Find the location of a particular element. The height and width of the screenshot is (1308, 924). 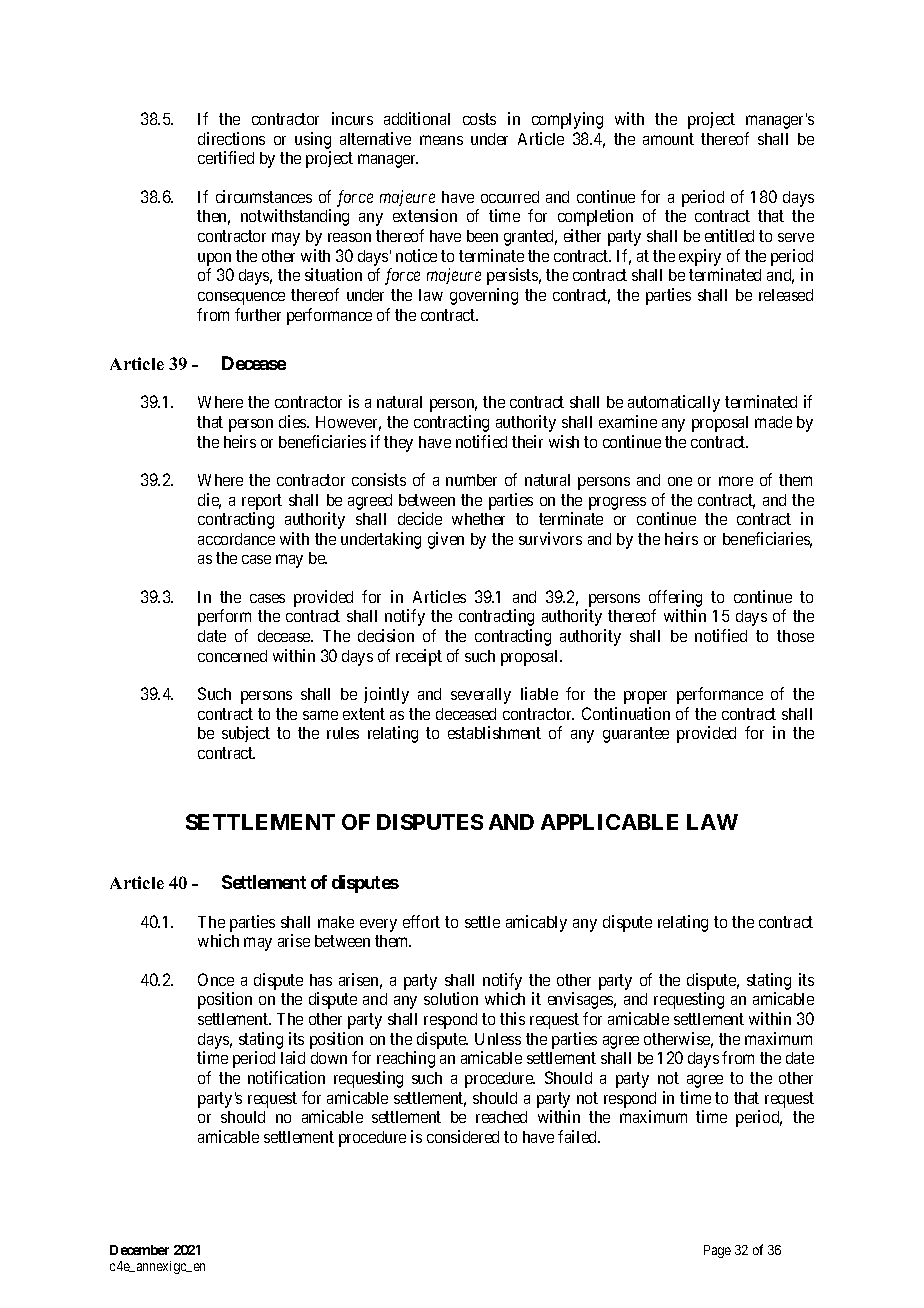

offering is located at coordinates (675, 600).
